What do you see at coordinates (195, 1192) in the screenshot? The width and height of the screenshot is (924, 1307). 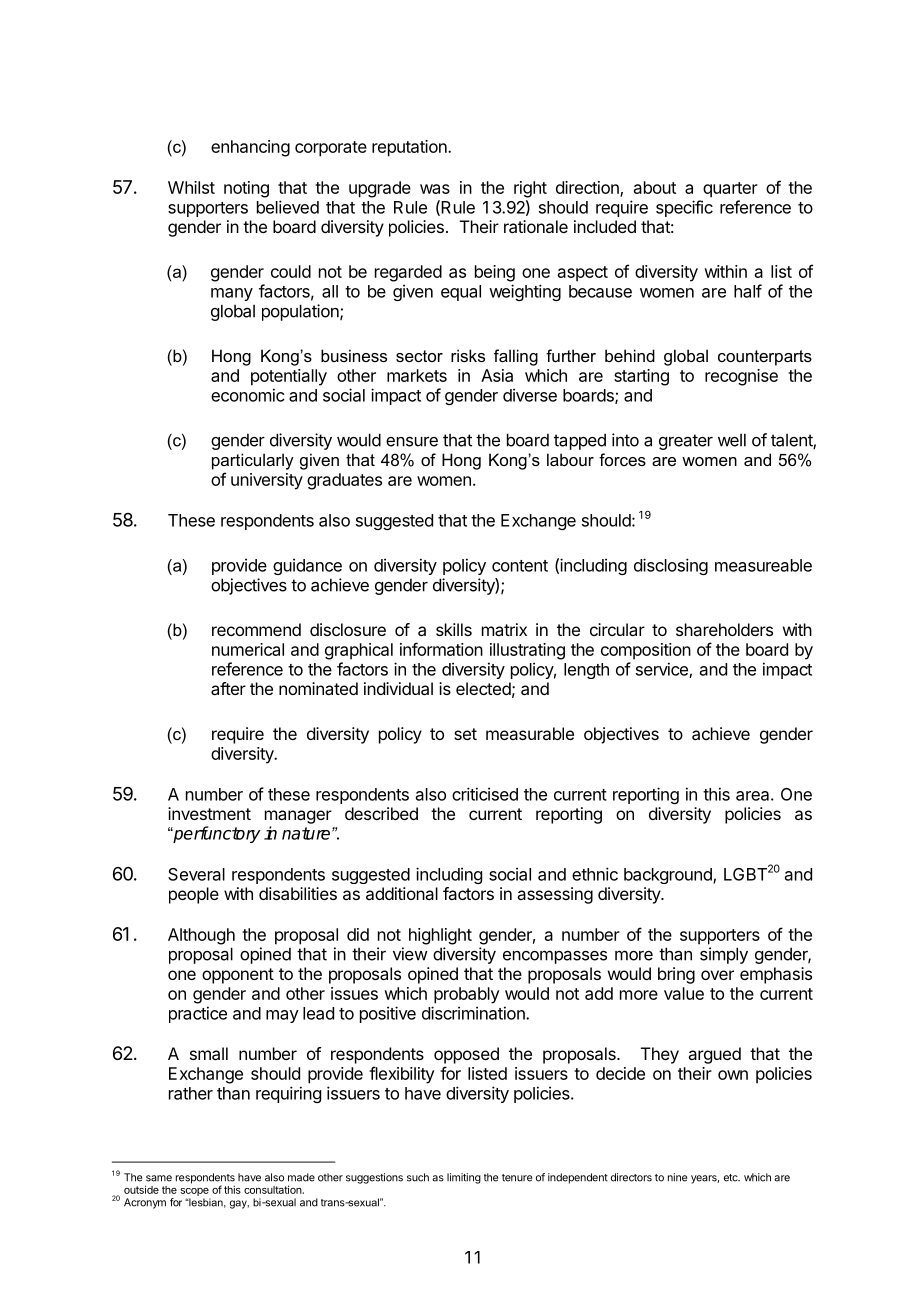 I see `scope` at bounding box center [195, 1192].
